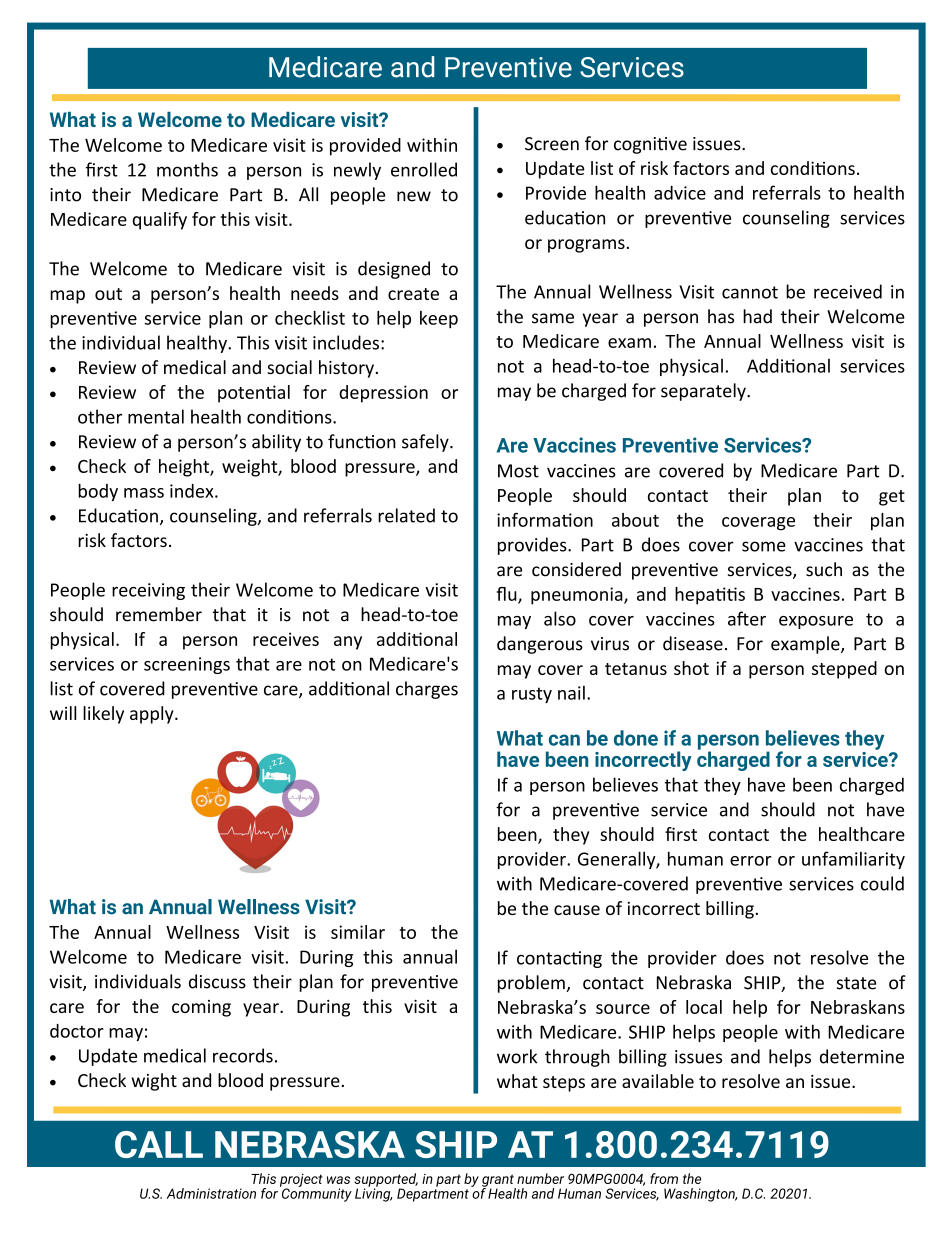 The height and width of the screenshot is (1233, 952). Describe the element at coordinates (153, 715) in the screenshot. I see `apply` at that location.
